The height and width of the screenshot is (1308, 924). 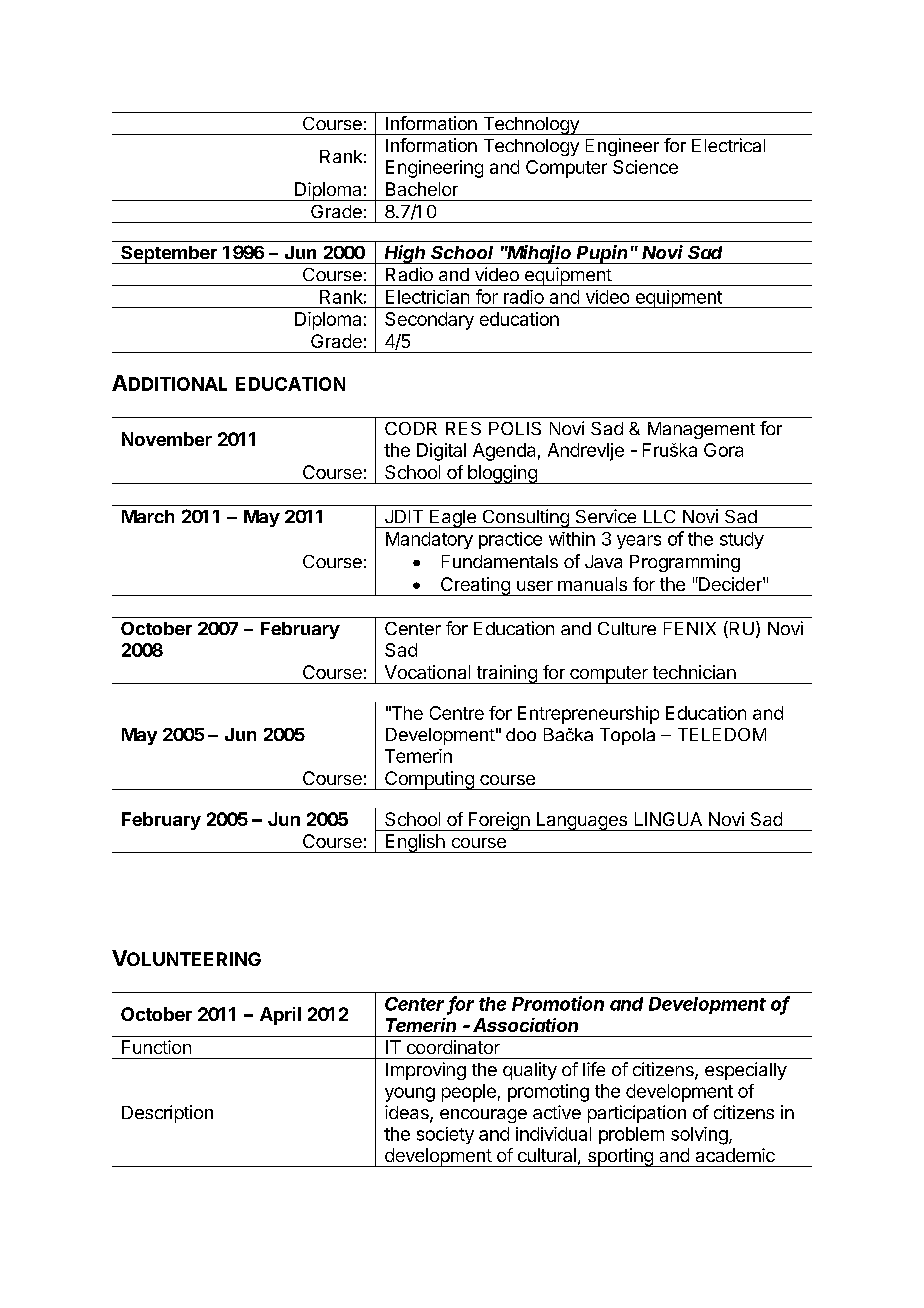 I want to click on society, so click(x=445, y=1135).
